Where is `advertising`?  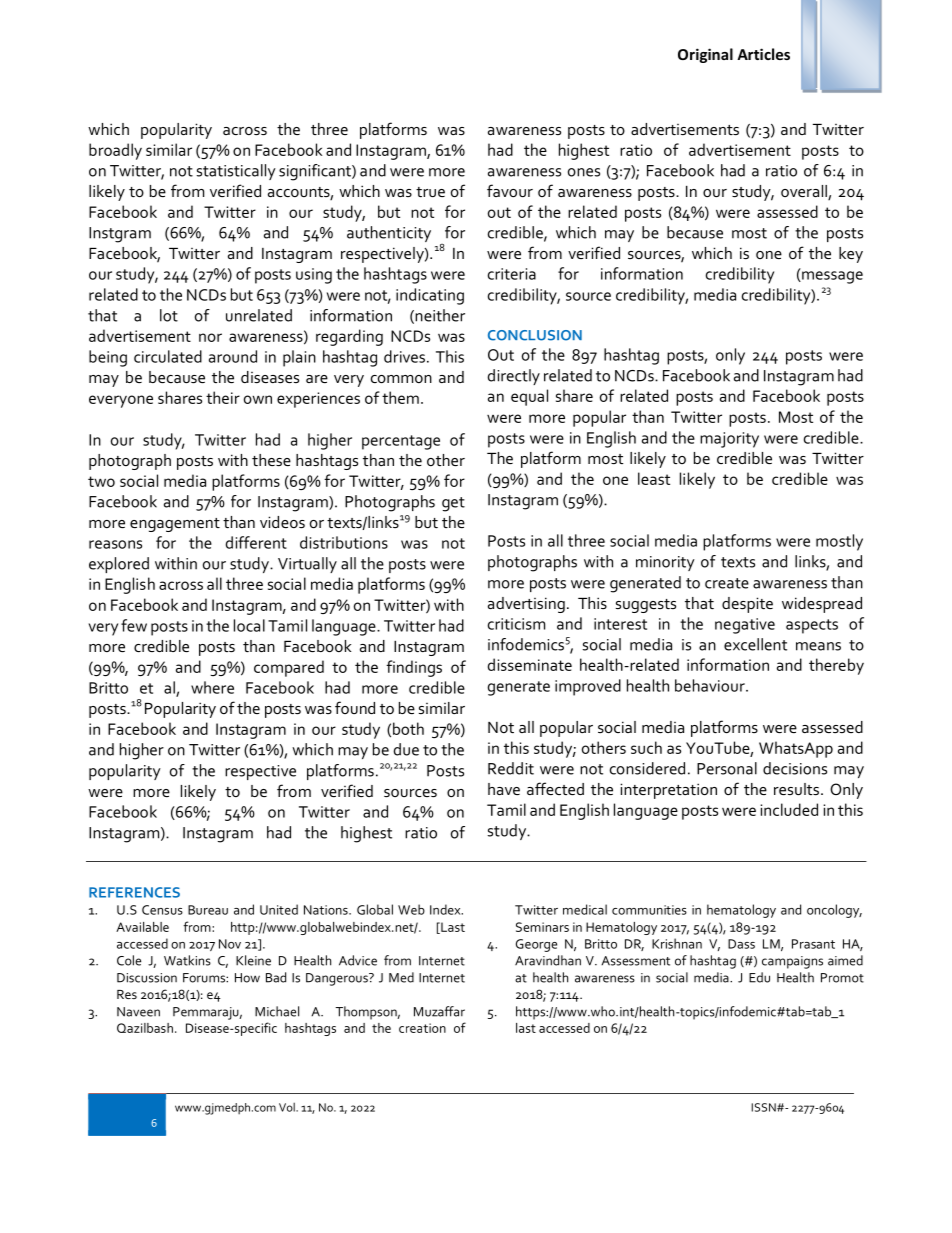
advertising is located at coordinates (526, 605).
